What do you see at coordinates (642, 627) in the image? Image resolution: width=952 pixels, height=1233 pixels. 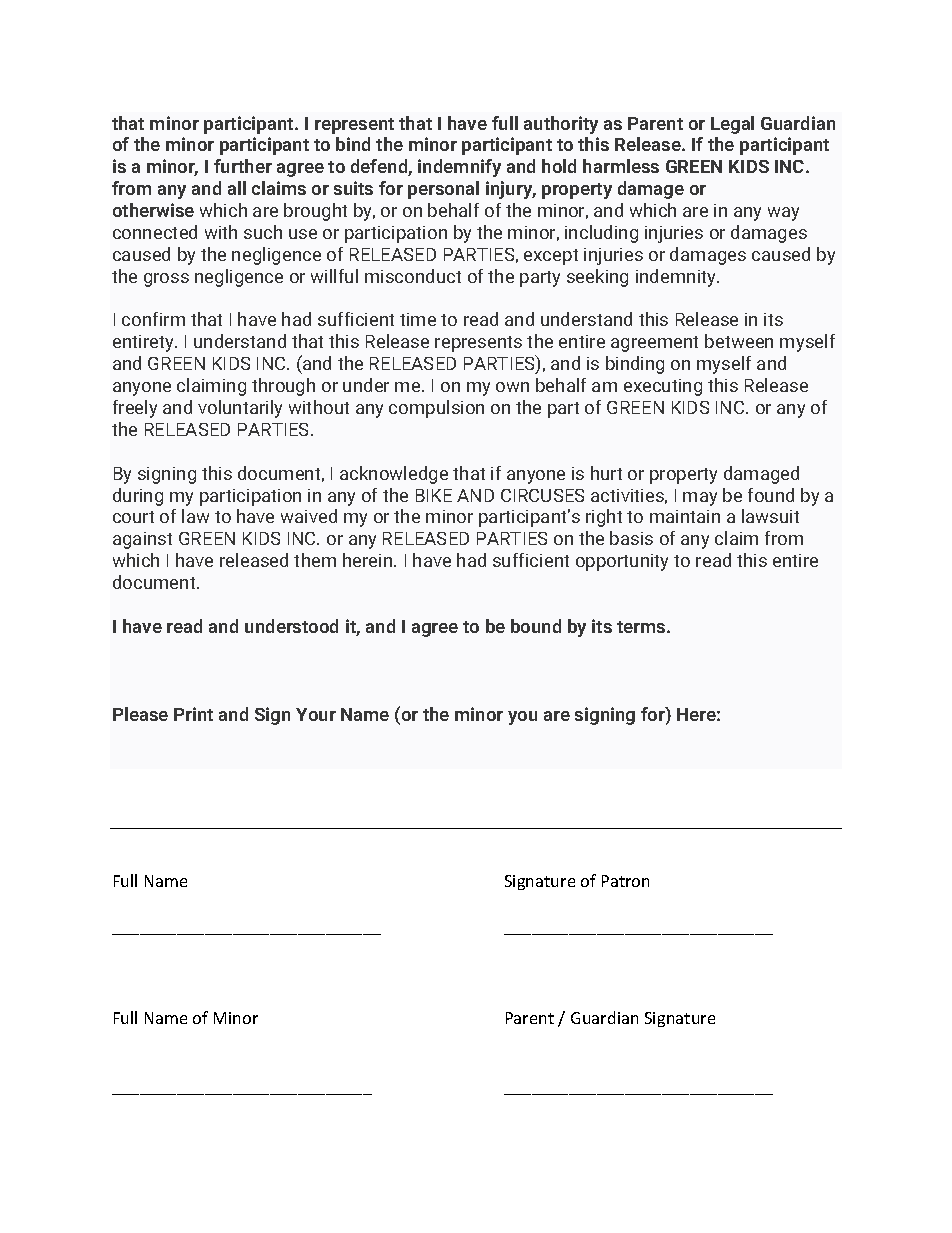 I see `terms` at bounding box center [642, 627].
